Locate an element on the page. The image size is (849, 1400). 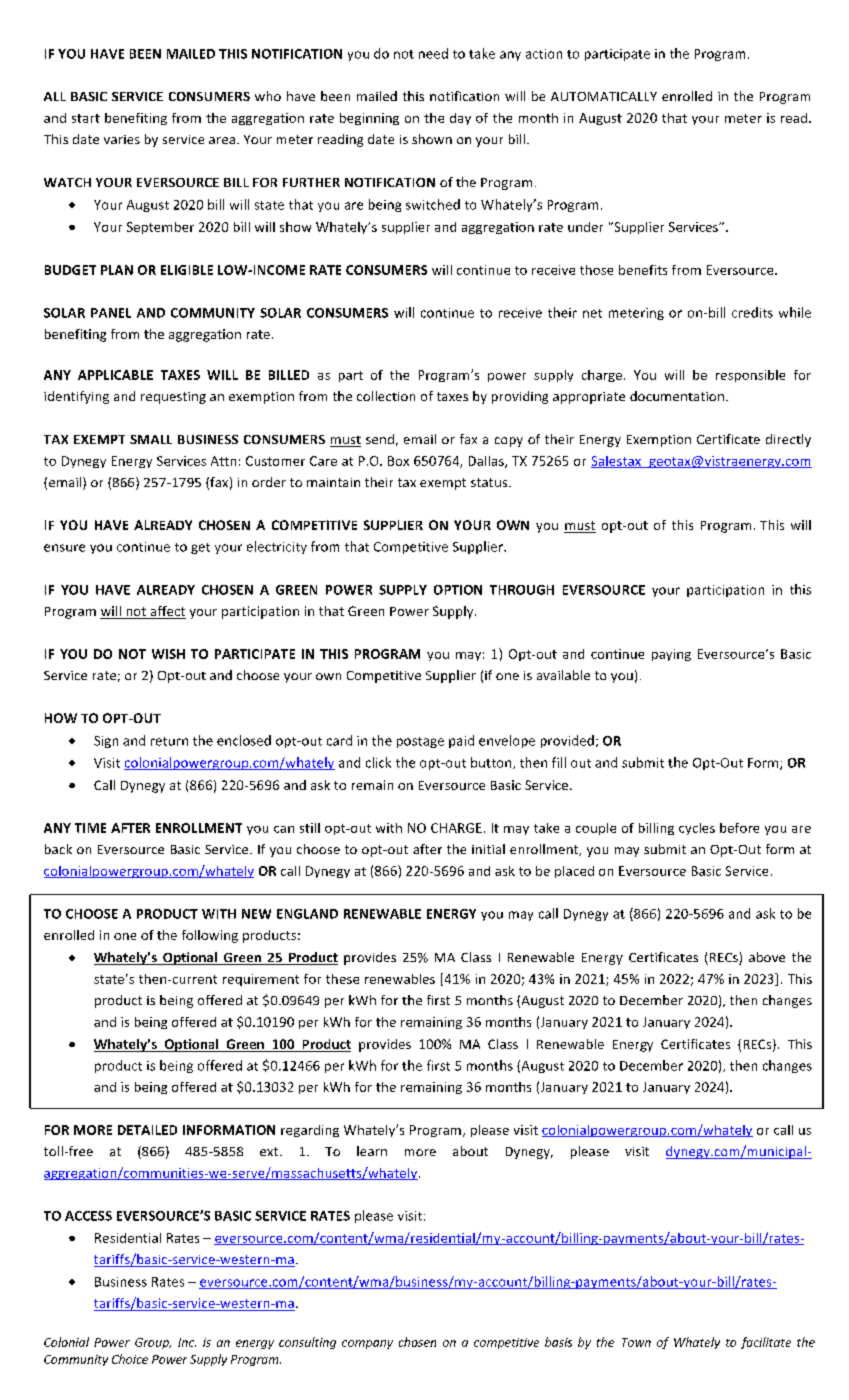
postage is located at coordinates (420, 742).
